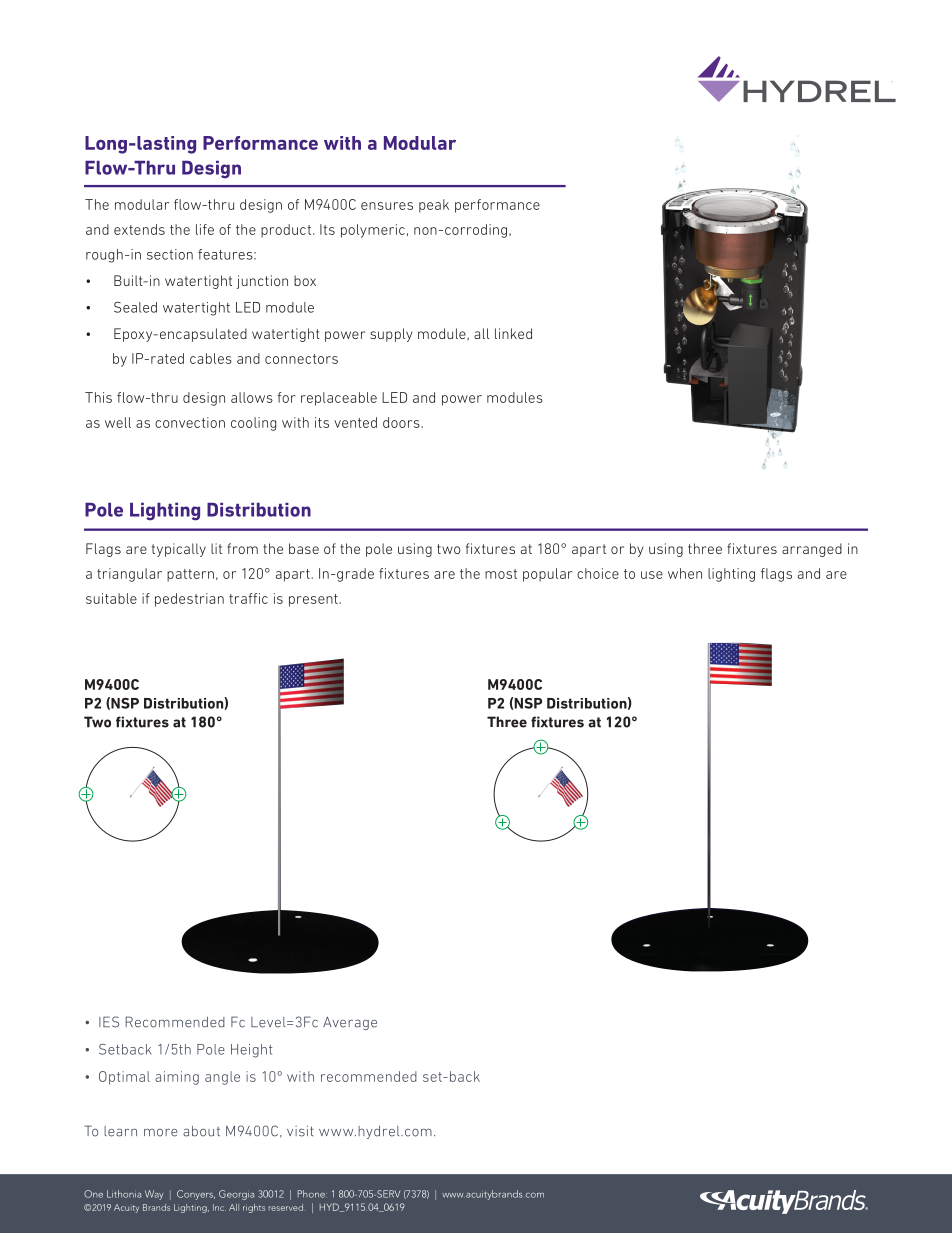 The height and width of the page is (1233, 952). What do you see at coordinates (248, 598) in the page?
I see `traffic` at bounding box center [248, 598].
